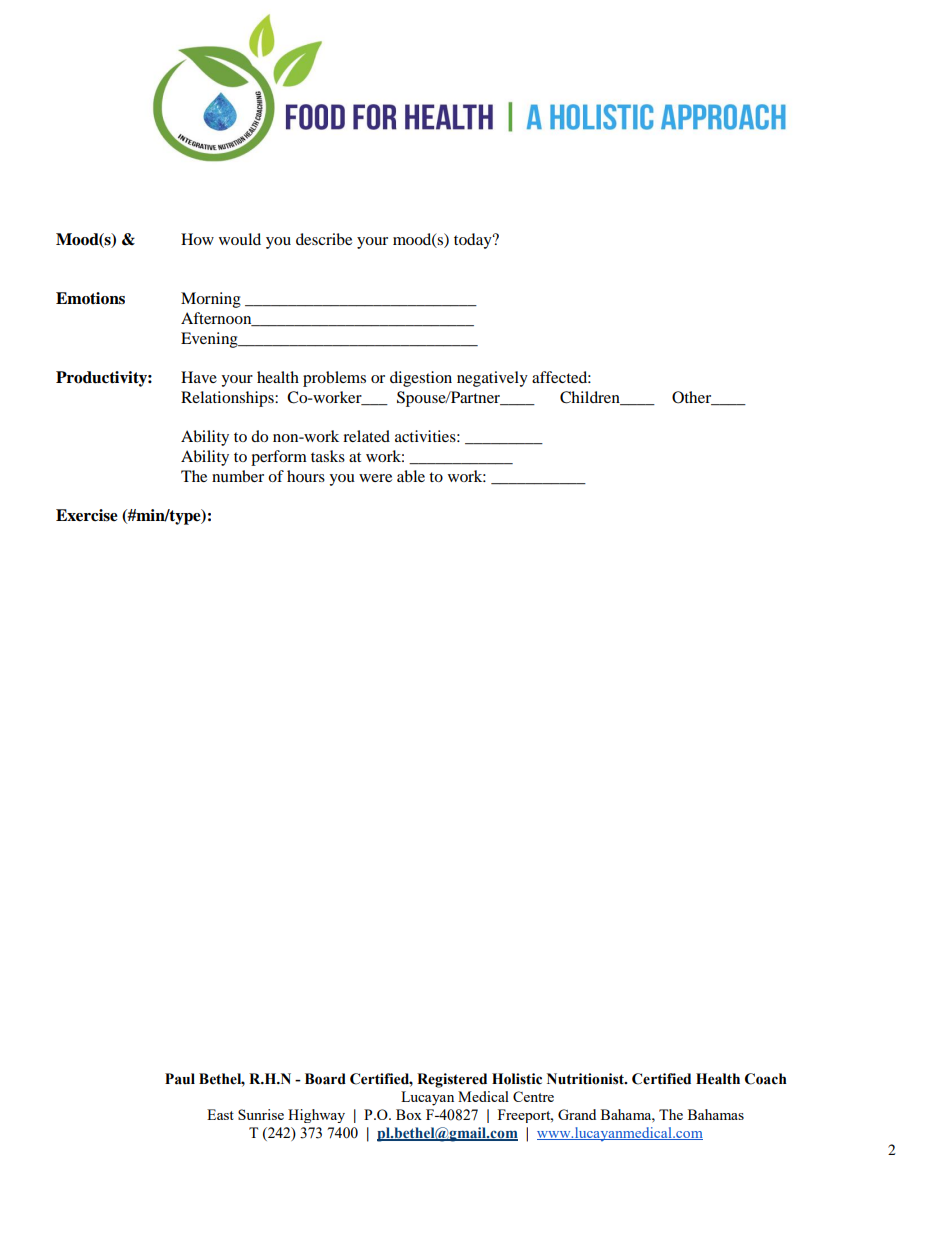 The height and width of the document is (1233, 952). Describe the element at coordinates (474, 241) in the document. I see `today` at that location.
